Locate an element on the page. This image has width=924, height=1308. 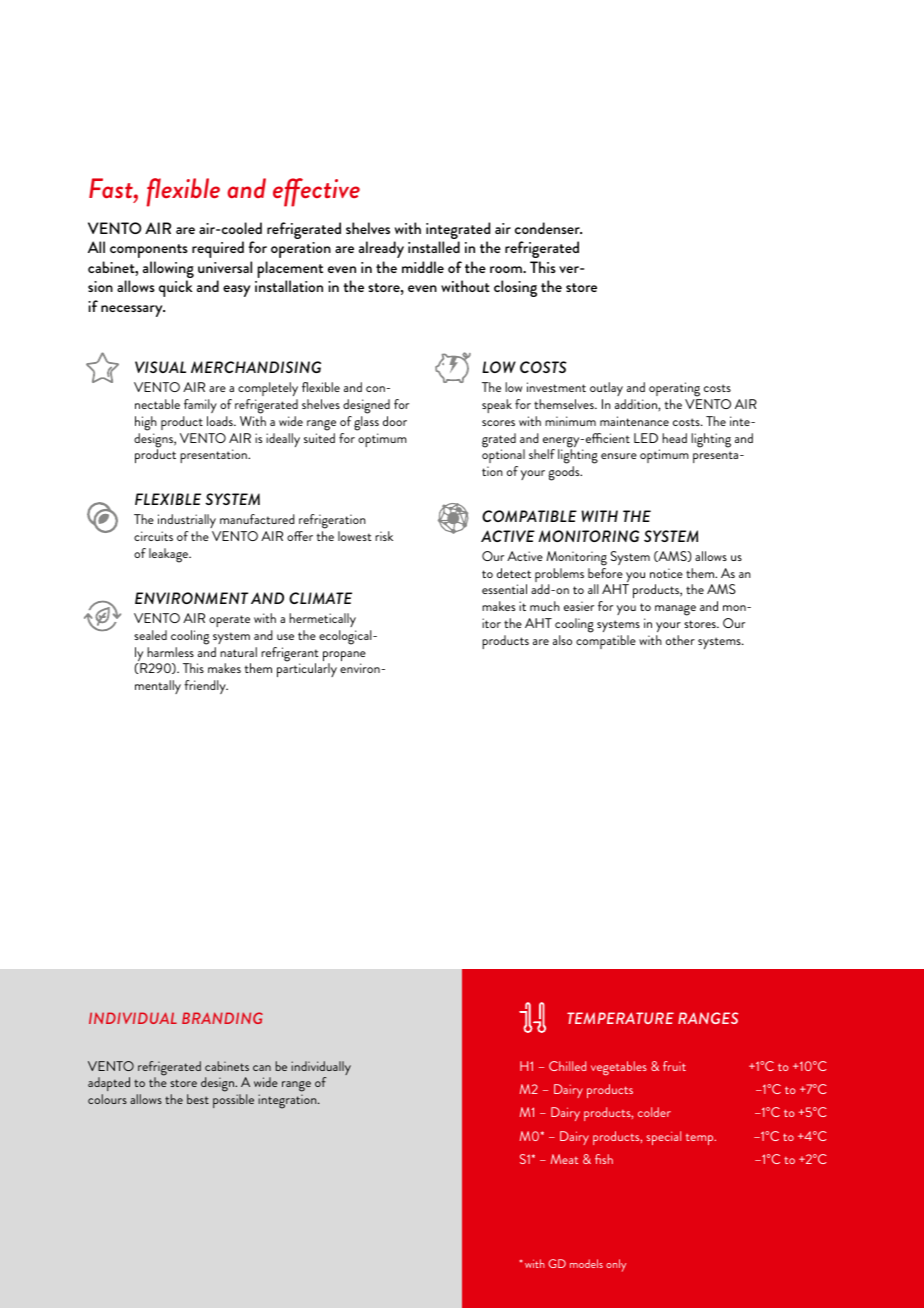
best is located at coordinates (198, 1099).
